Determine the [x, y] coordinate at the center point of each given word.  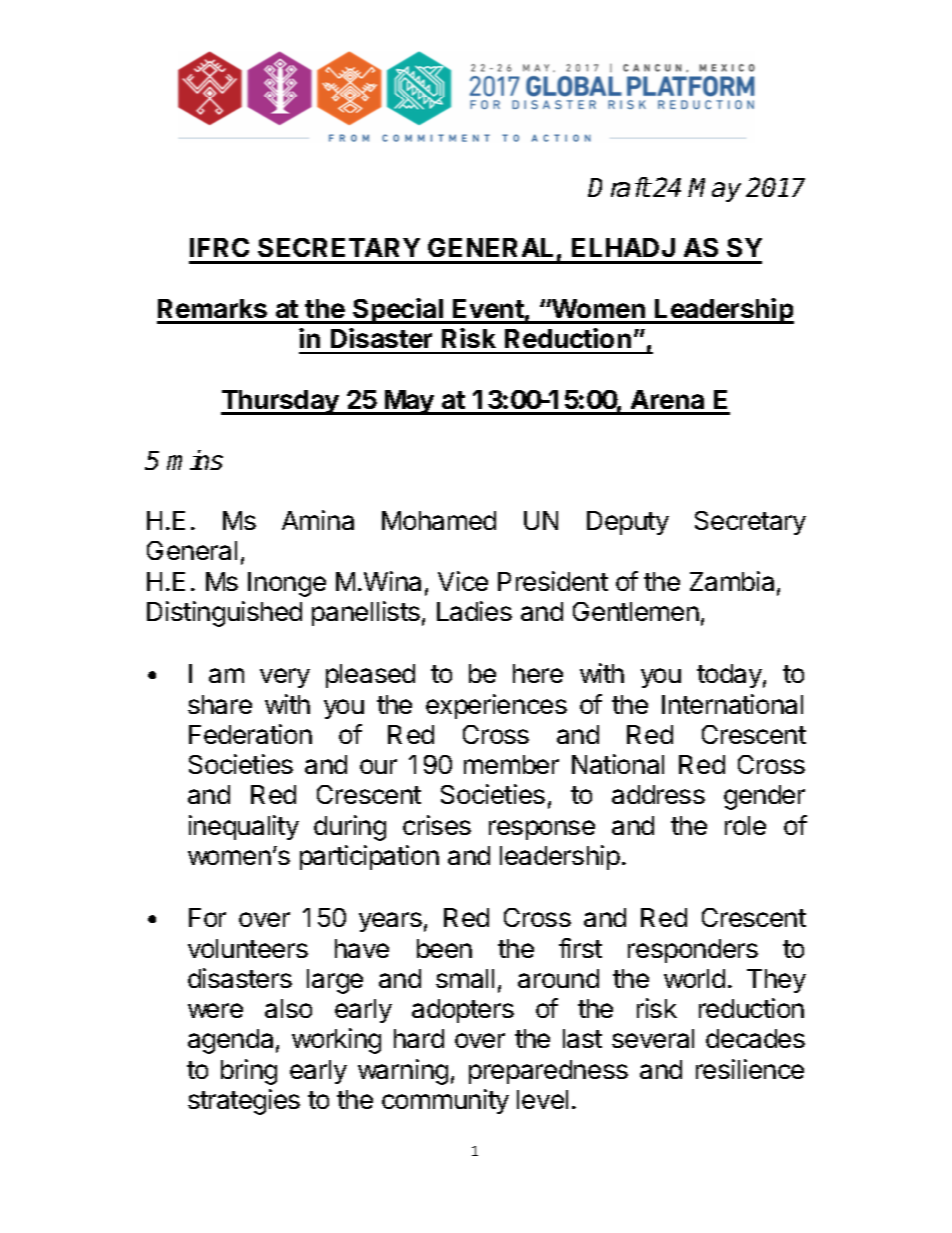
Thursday [281, 402]
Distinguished [224, 614]
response [542, 830]
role [745, 825]
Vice [463, 581]
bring [249, 1072]
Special [398, 311]
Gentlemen [636, 611]
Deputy [628, 523]
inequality [244, 827]
